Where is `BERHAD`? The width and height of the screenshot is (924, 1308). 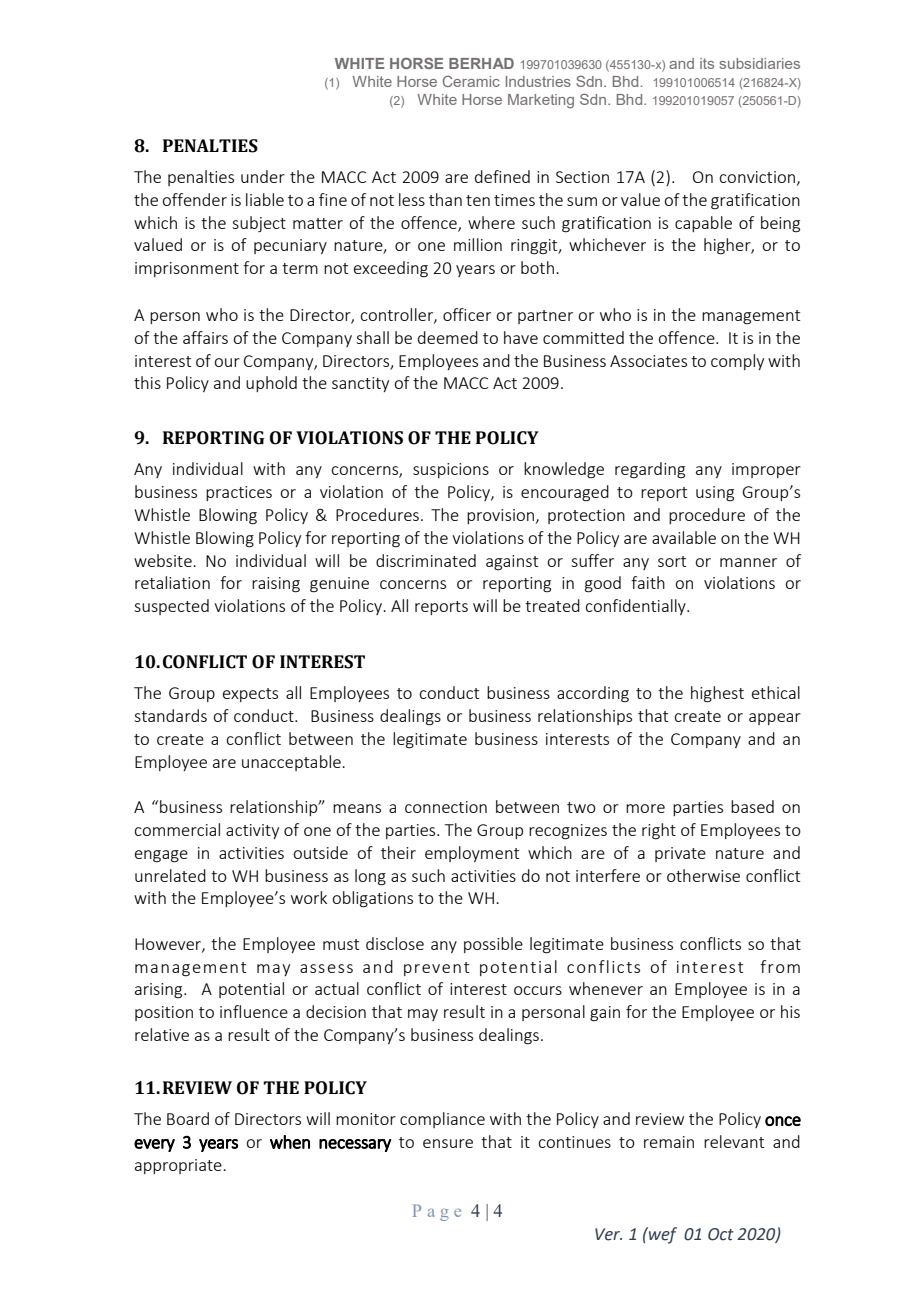
BERHAD is located at coordinates (481, 63).
